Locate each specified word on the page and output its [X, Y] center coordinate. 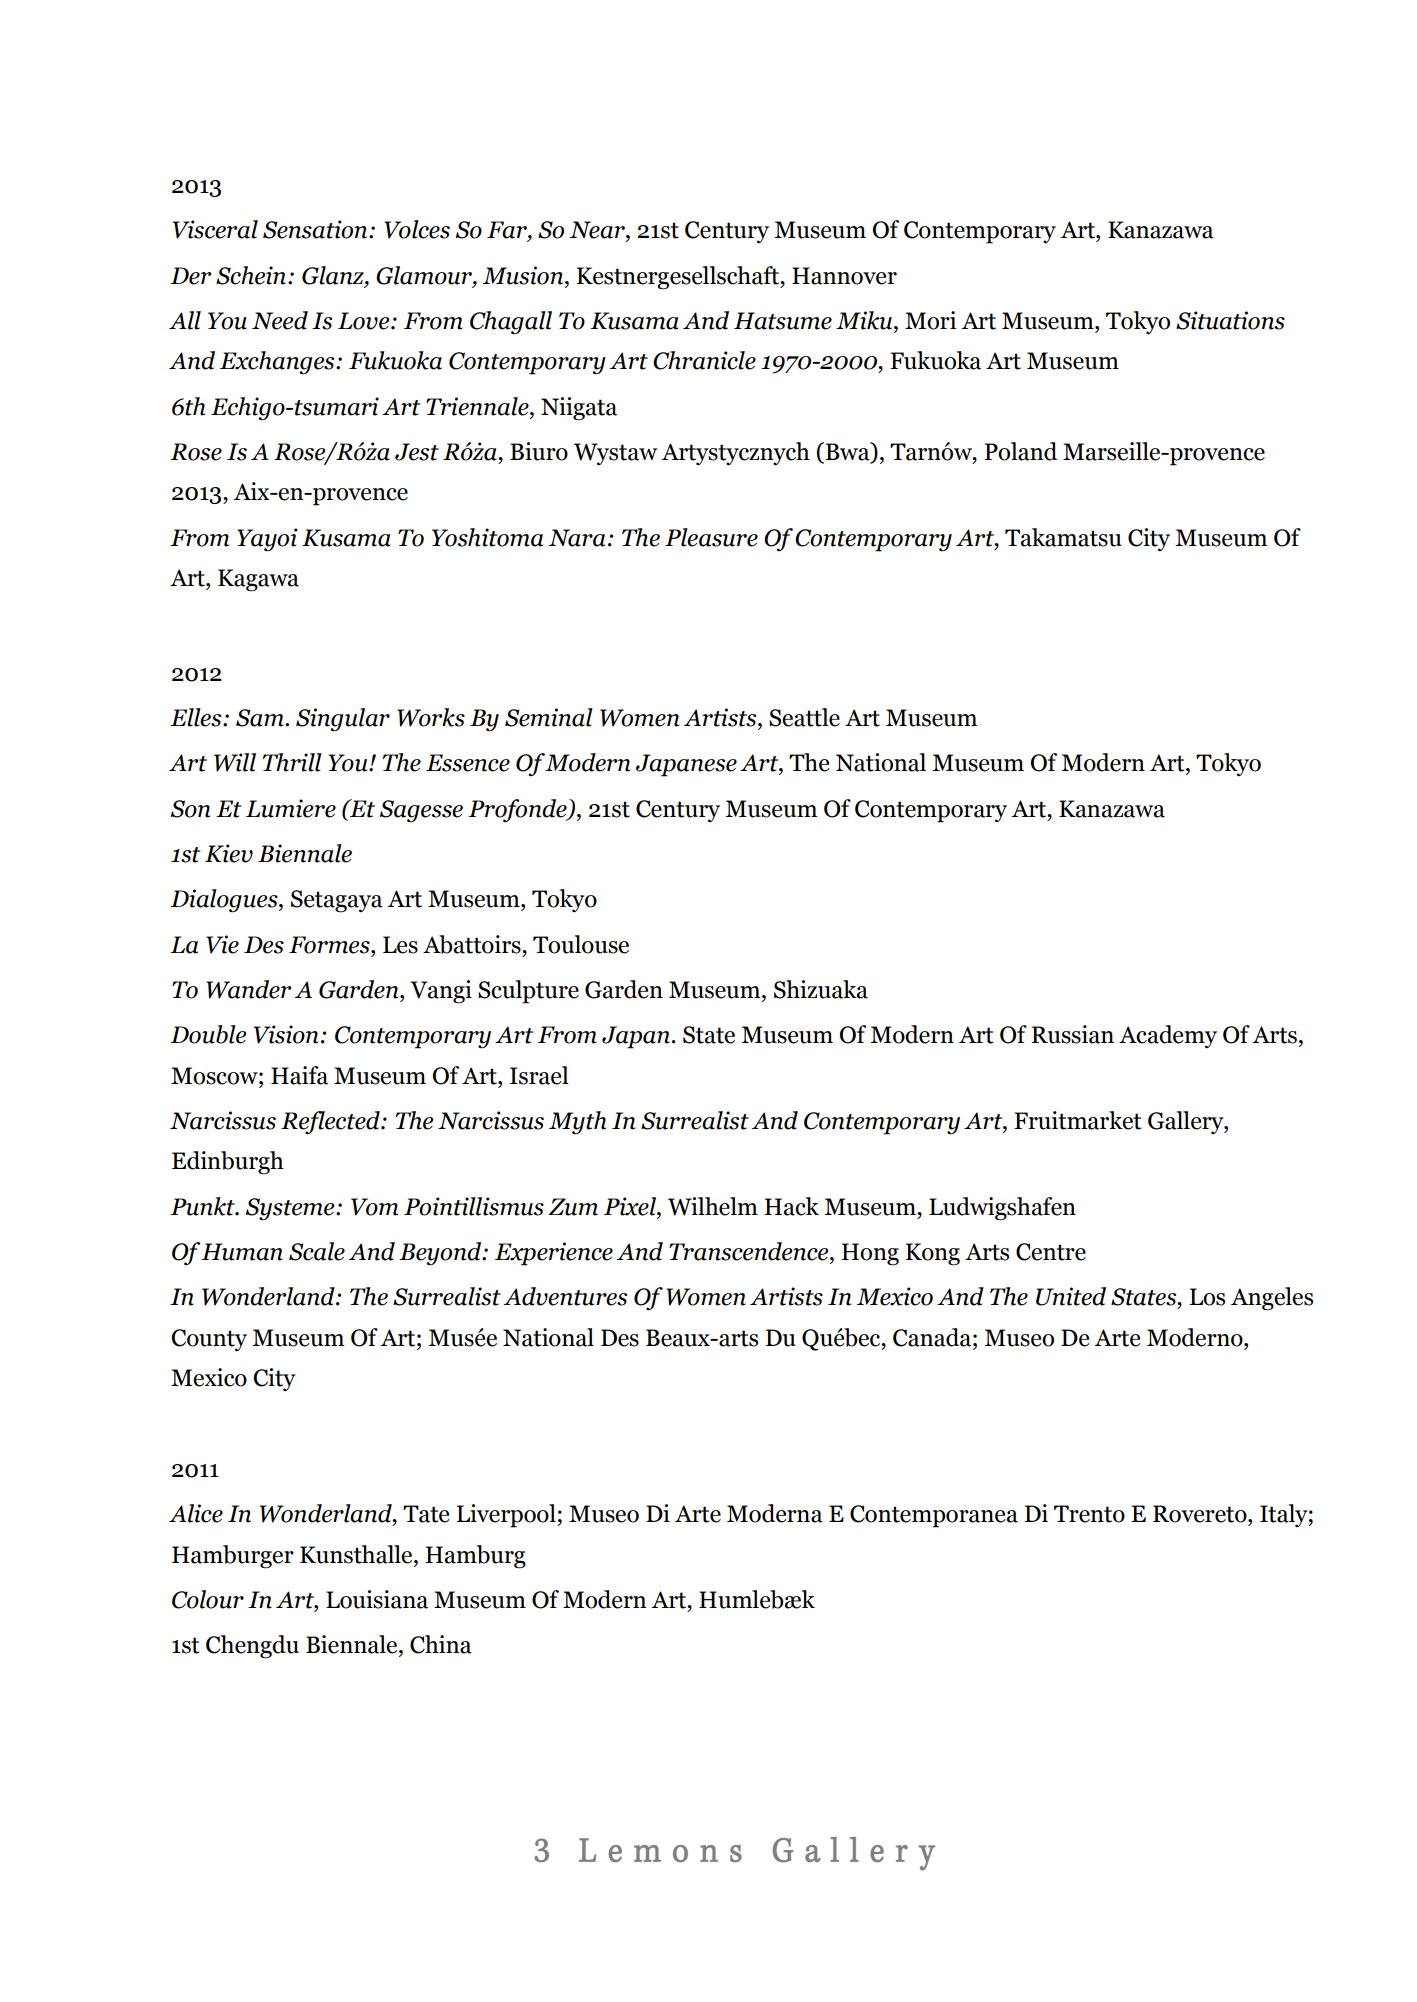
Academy [1168, 1036]
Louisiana [377, 1599]
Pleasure [711, 537]
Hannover [844, 276]
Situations [1230, 320]
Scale [317, 1251]
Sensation [316, 229]
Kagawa [258, 580]
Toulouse [581, 944]
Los [1207, 1297]
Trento [1089, 1514]
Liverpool [507, 1516]
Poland [1020, 451]
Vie [222, 944]
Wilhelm [713, 1206]
